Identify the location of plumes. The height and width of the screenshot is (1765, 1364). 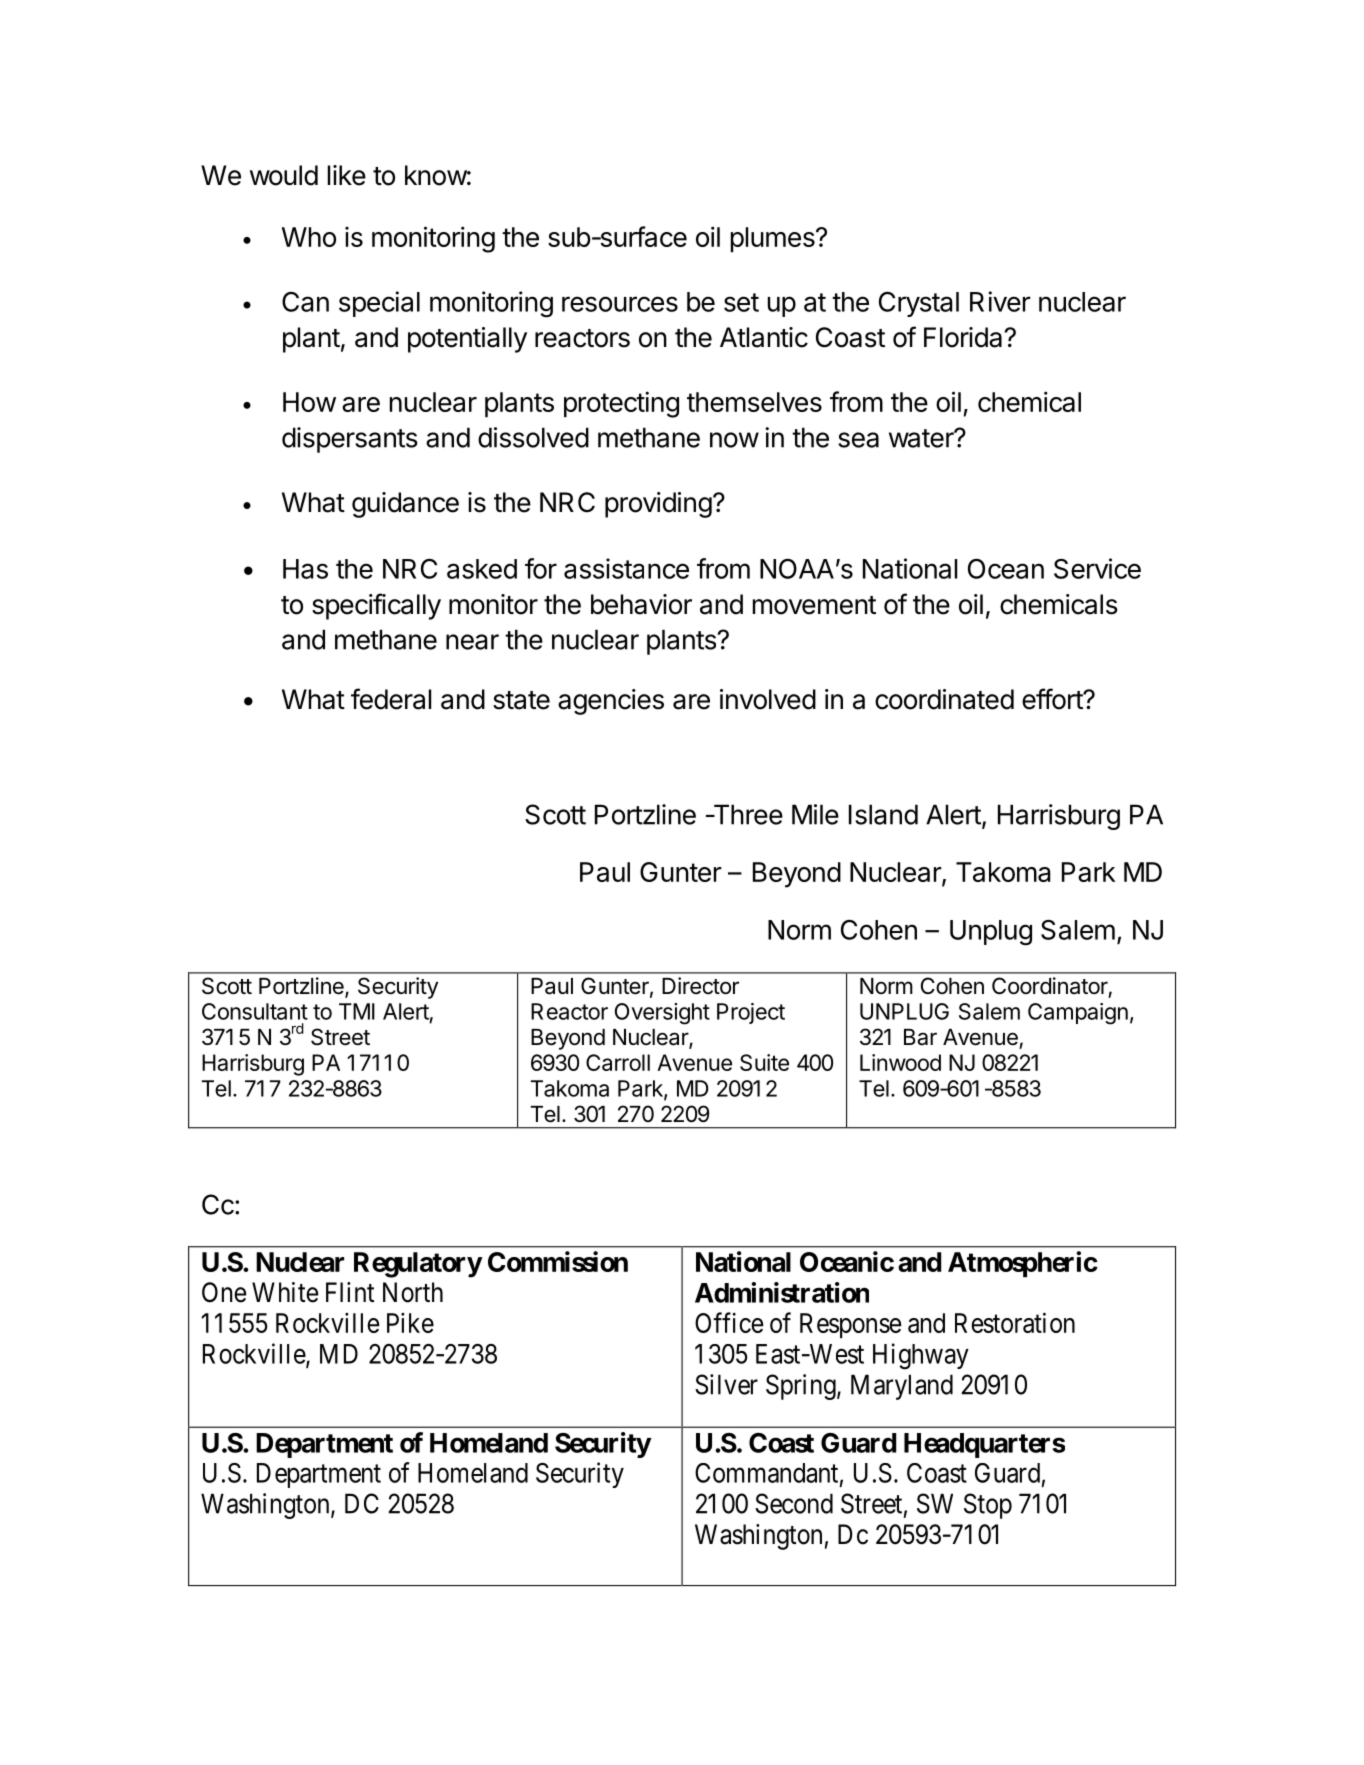
(774, 240).
